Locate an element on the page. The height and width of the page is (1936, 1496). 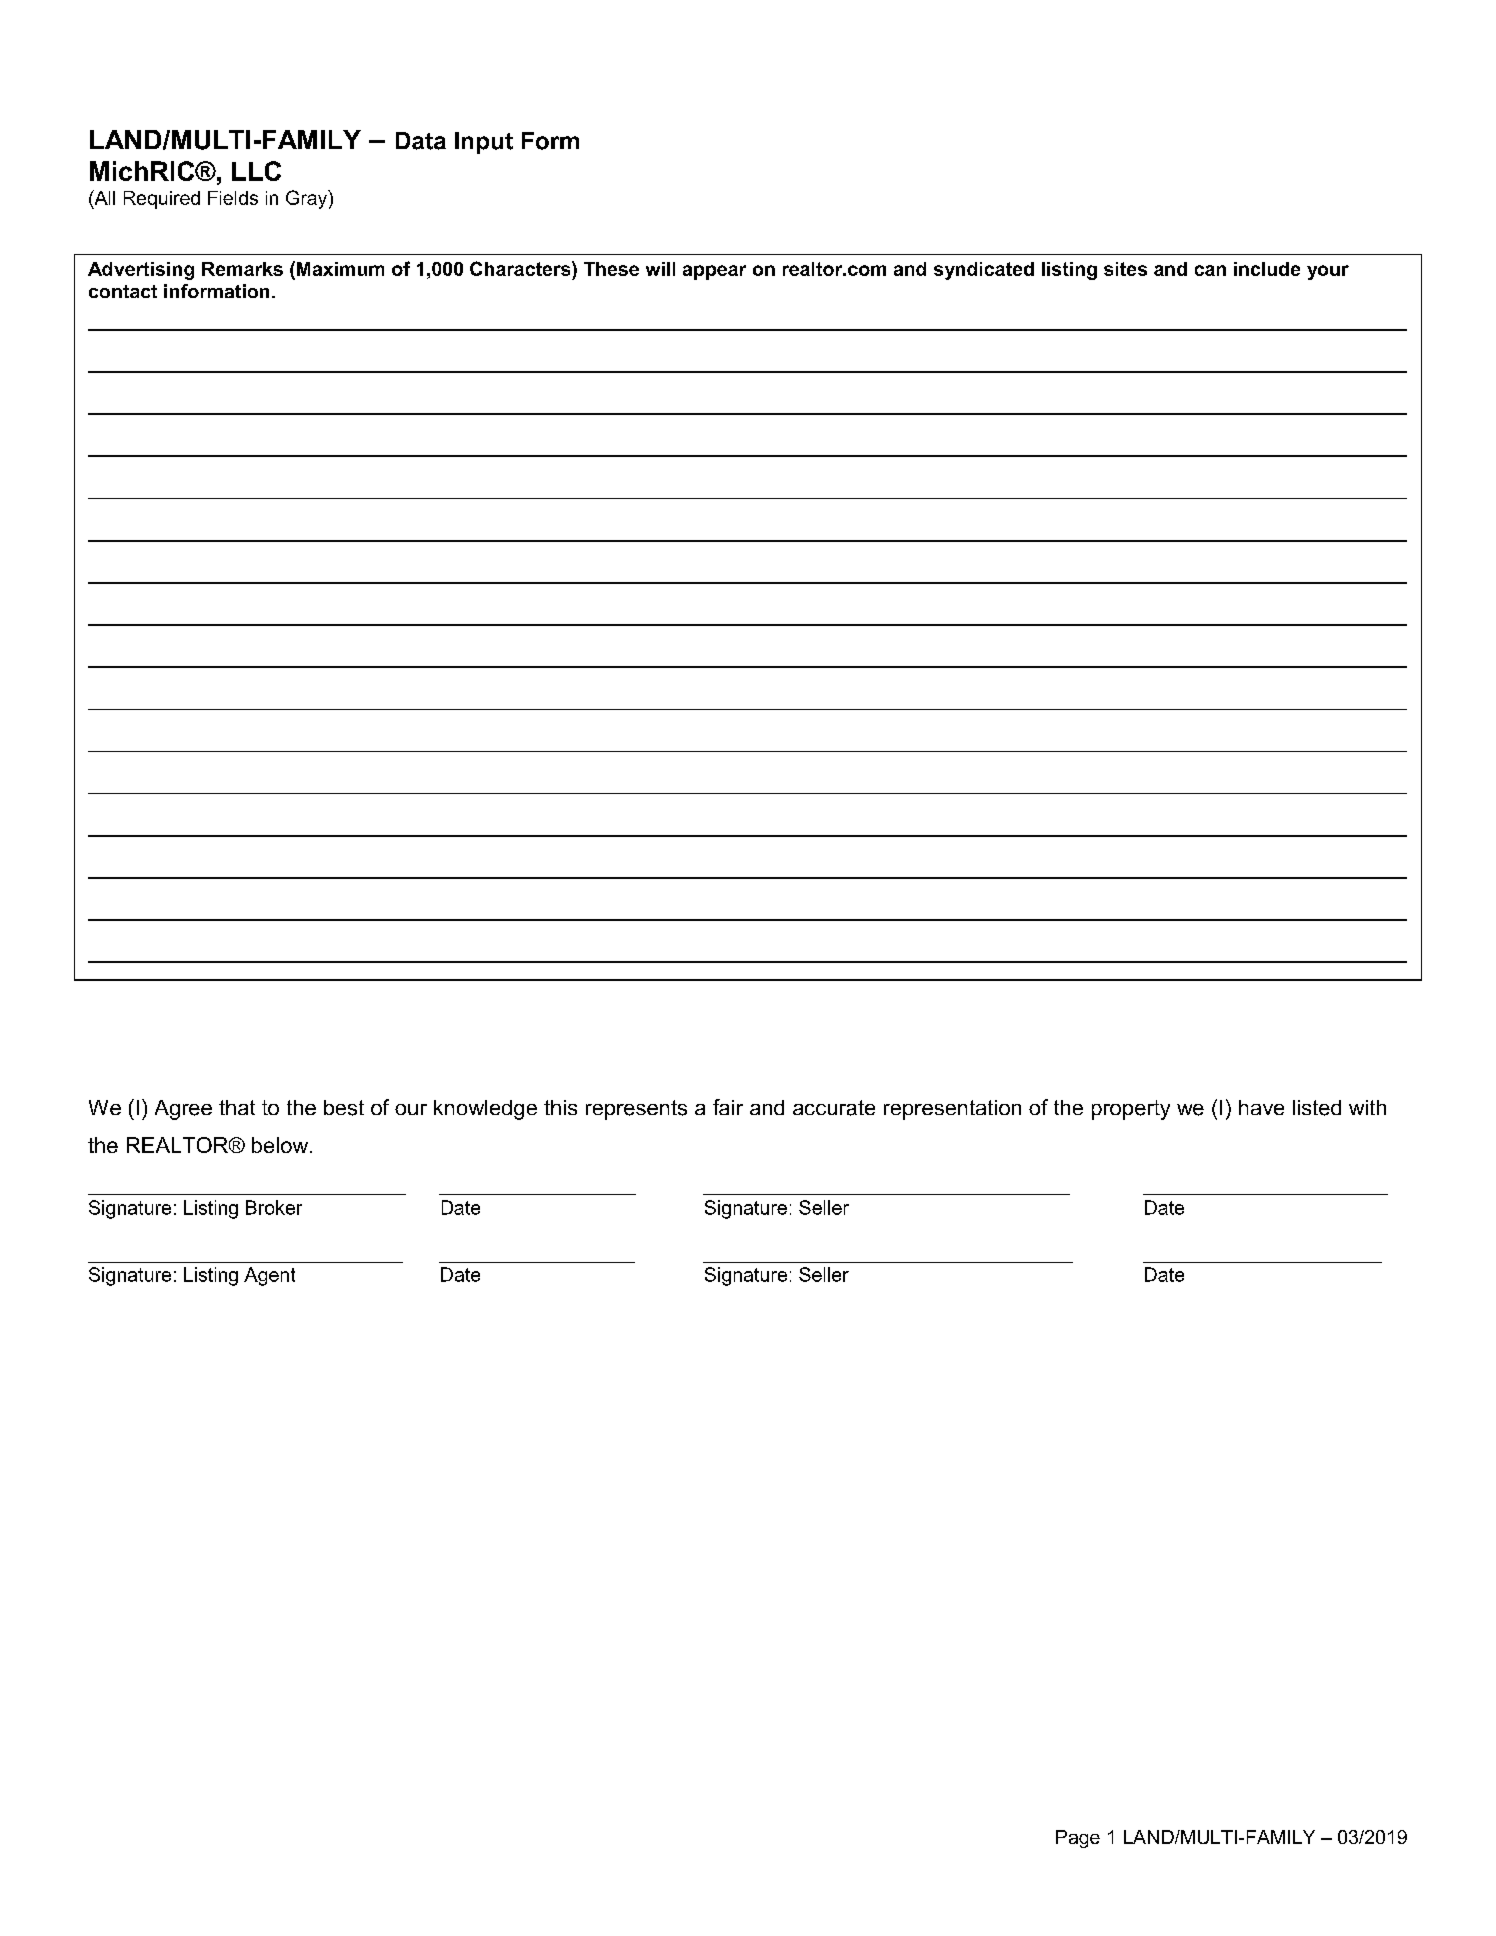
Agent is located at coordinates (269, 1276).
